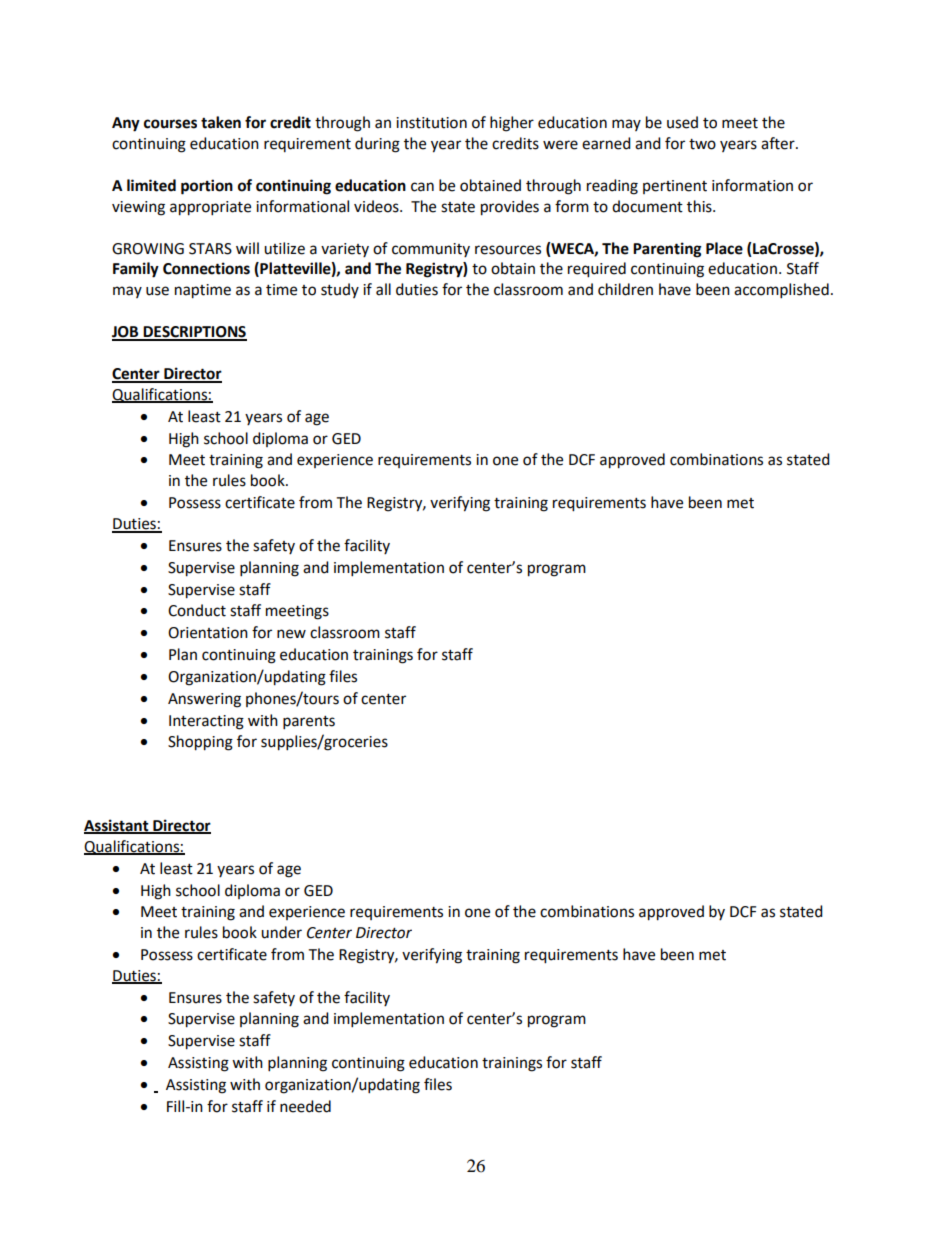 Image resolution: width=952 pixels, height=1233 pixels. Describe the element at coordinates (170, 124) in the image. I see `courses` at that location.
